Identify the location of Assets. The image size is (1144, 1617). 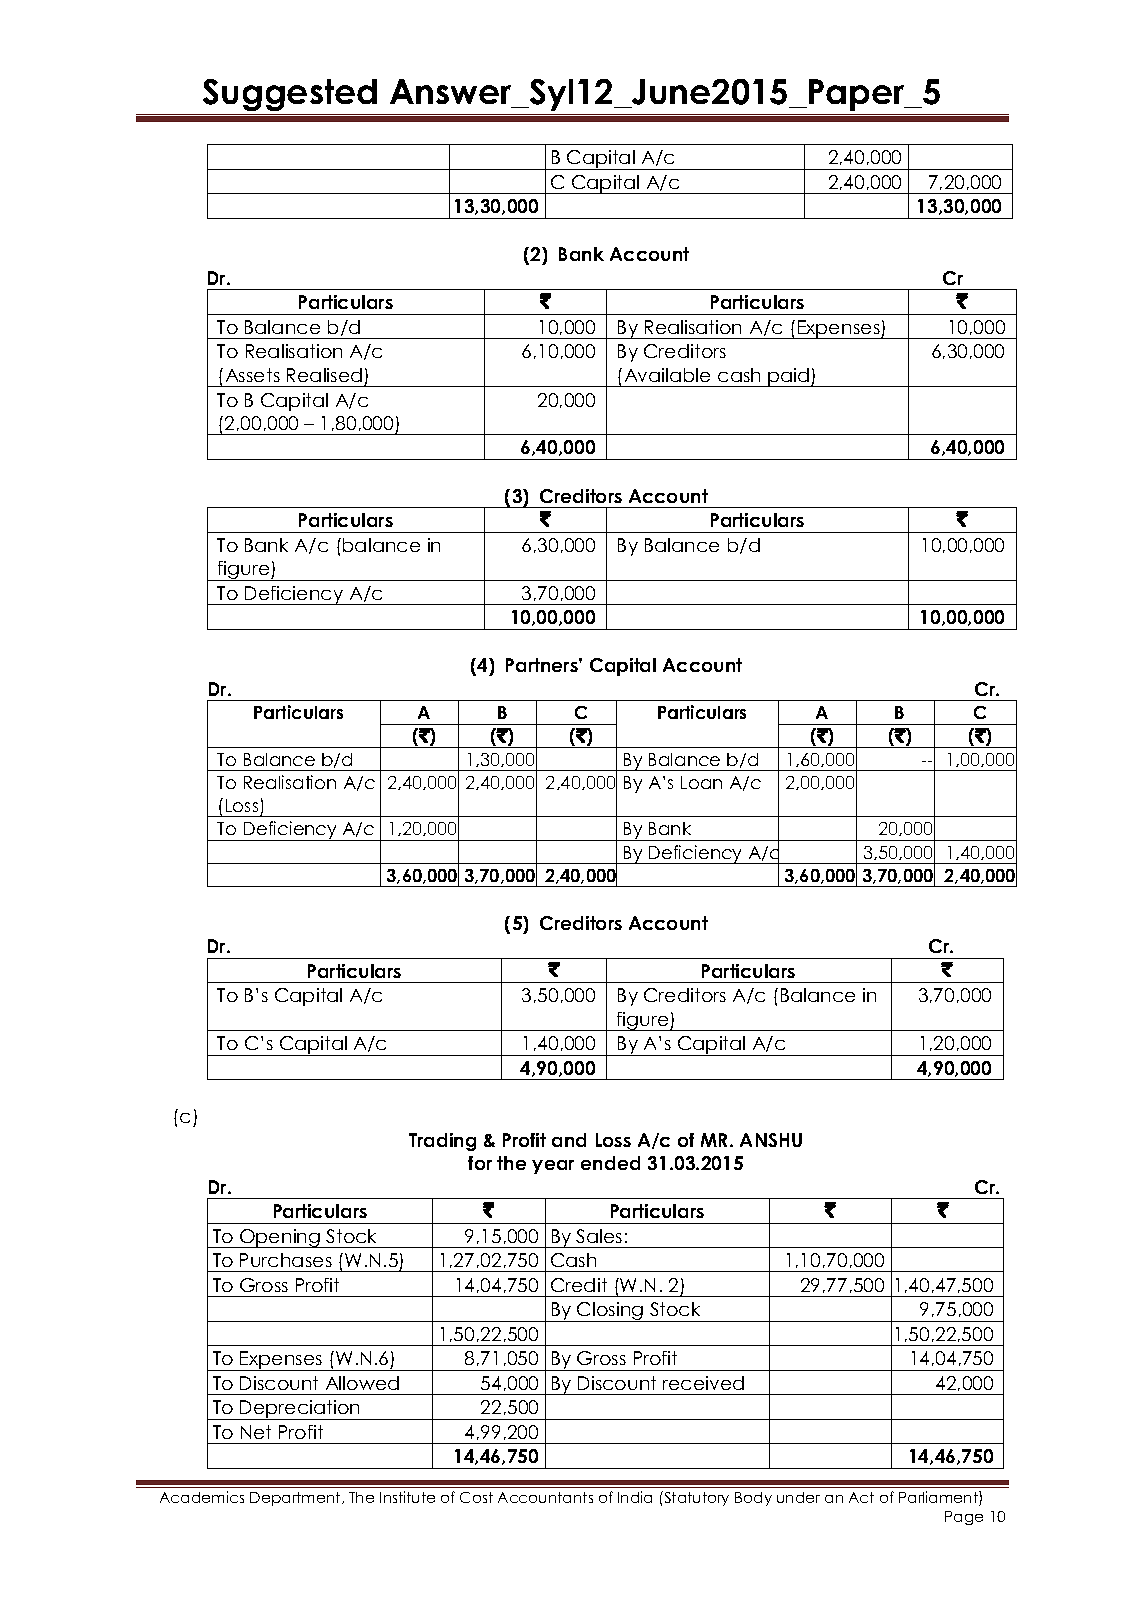
(253, 375).
